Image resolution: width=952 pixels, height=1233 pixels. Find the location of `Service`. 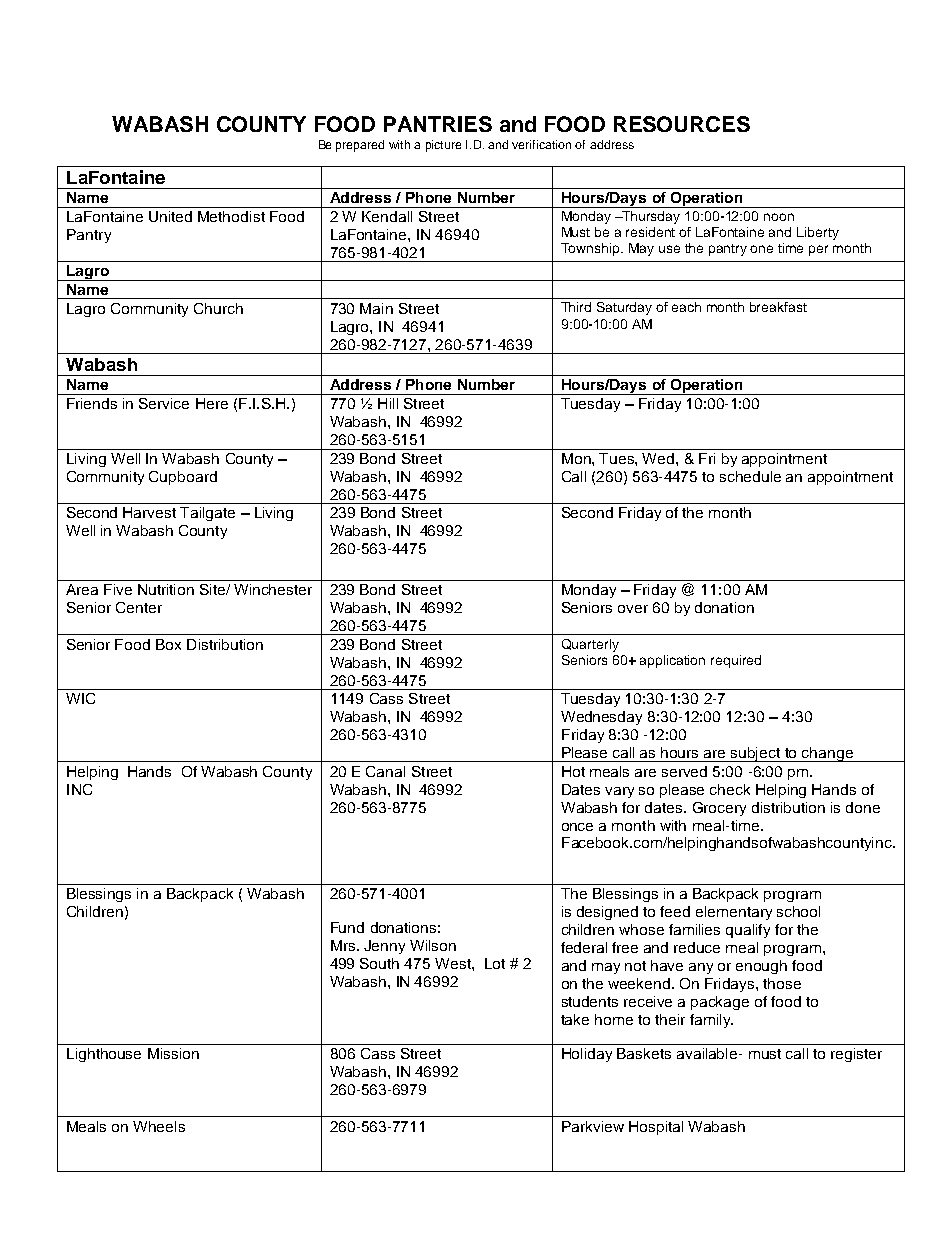

Service is located at coordinates (164, 403).
